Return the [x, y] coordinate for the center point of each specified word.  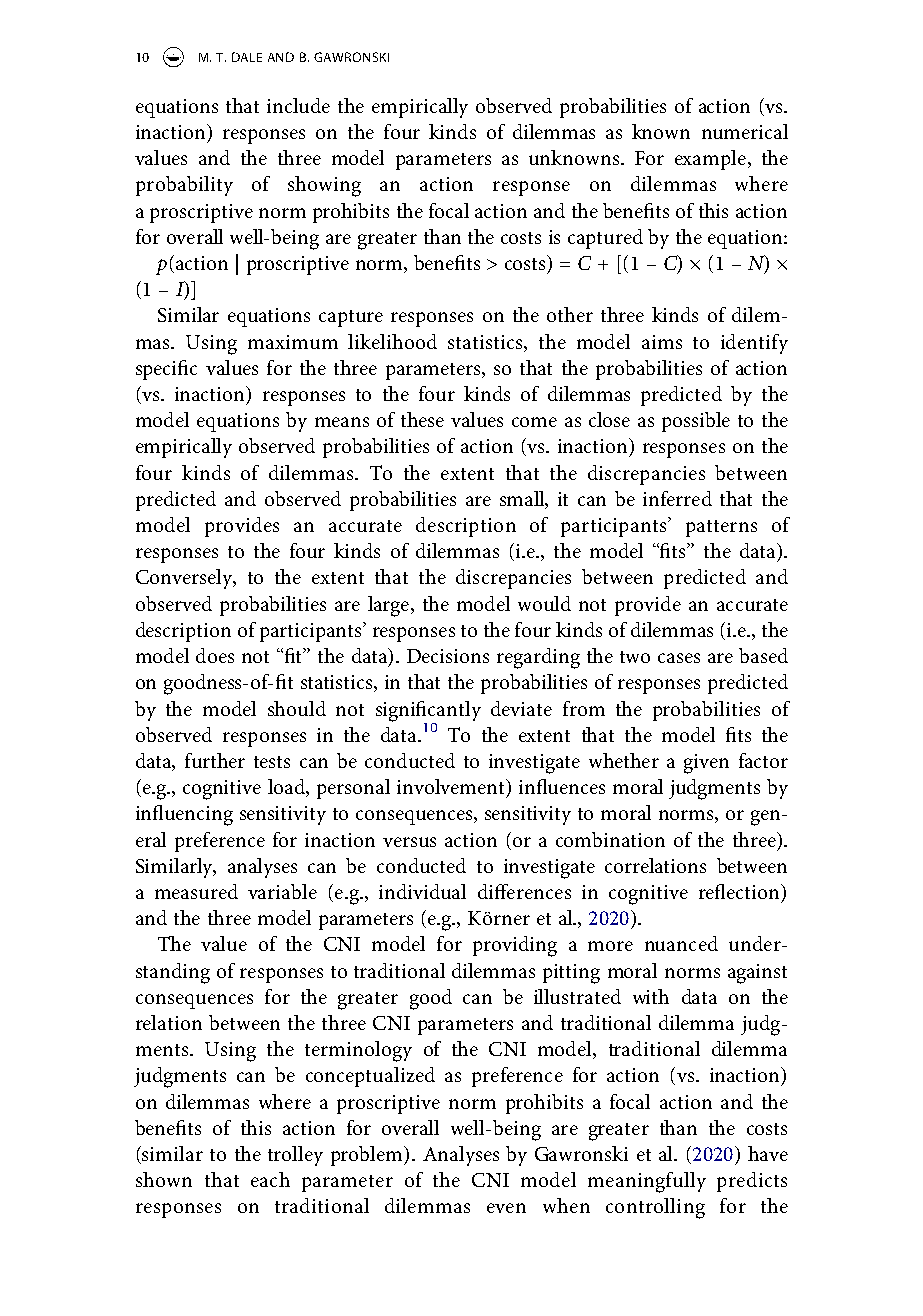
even [506, 1208]
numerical [745, 131]
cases [679, 658]
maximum [293, 342]
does [215, 655]
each [270, 1179]
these [422, 419]
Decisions [448, 656]
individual [422, 891]
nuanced [681, 943]
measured [196, 891]
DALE [247, 57]
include [298, 105]
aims [662, 342]
